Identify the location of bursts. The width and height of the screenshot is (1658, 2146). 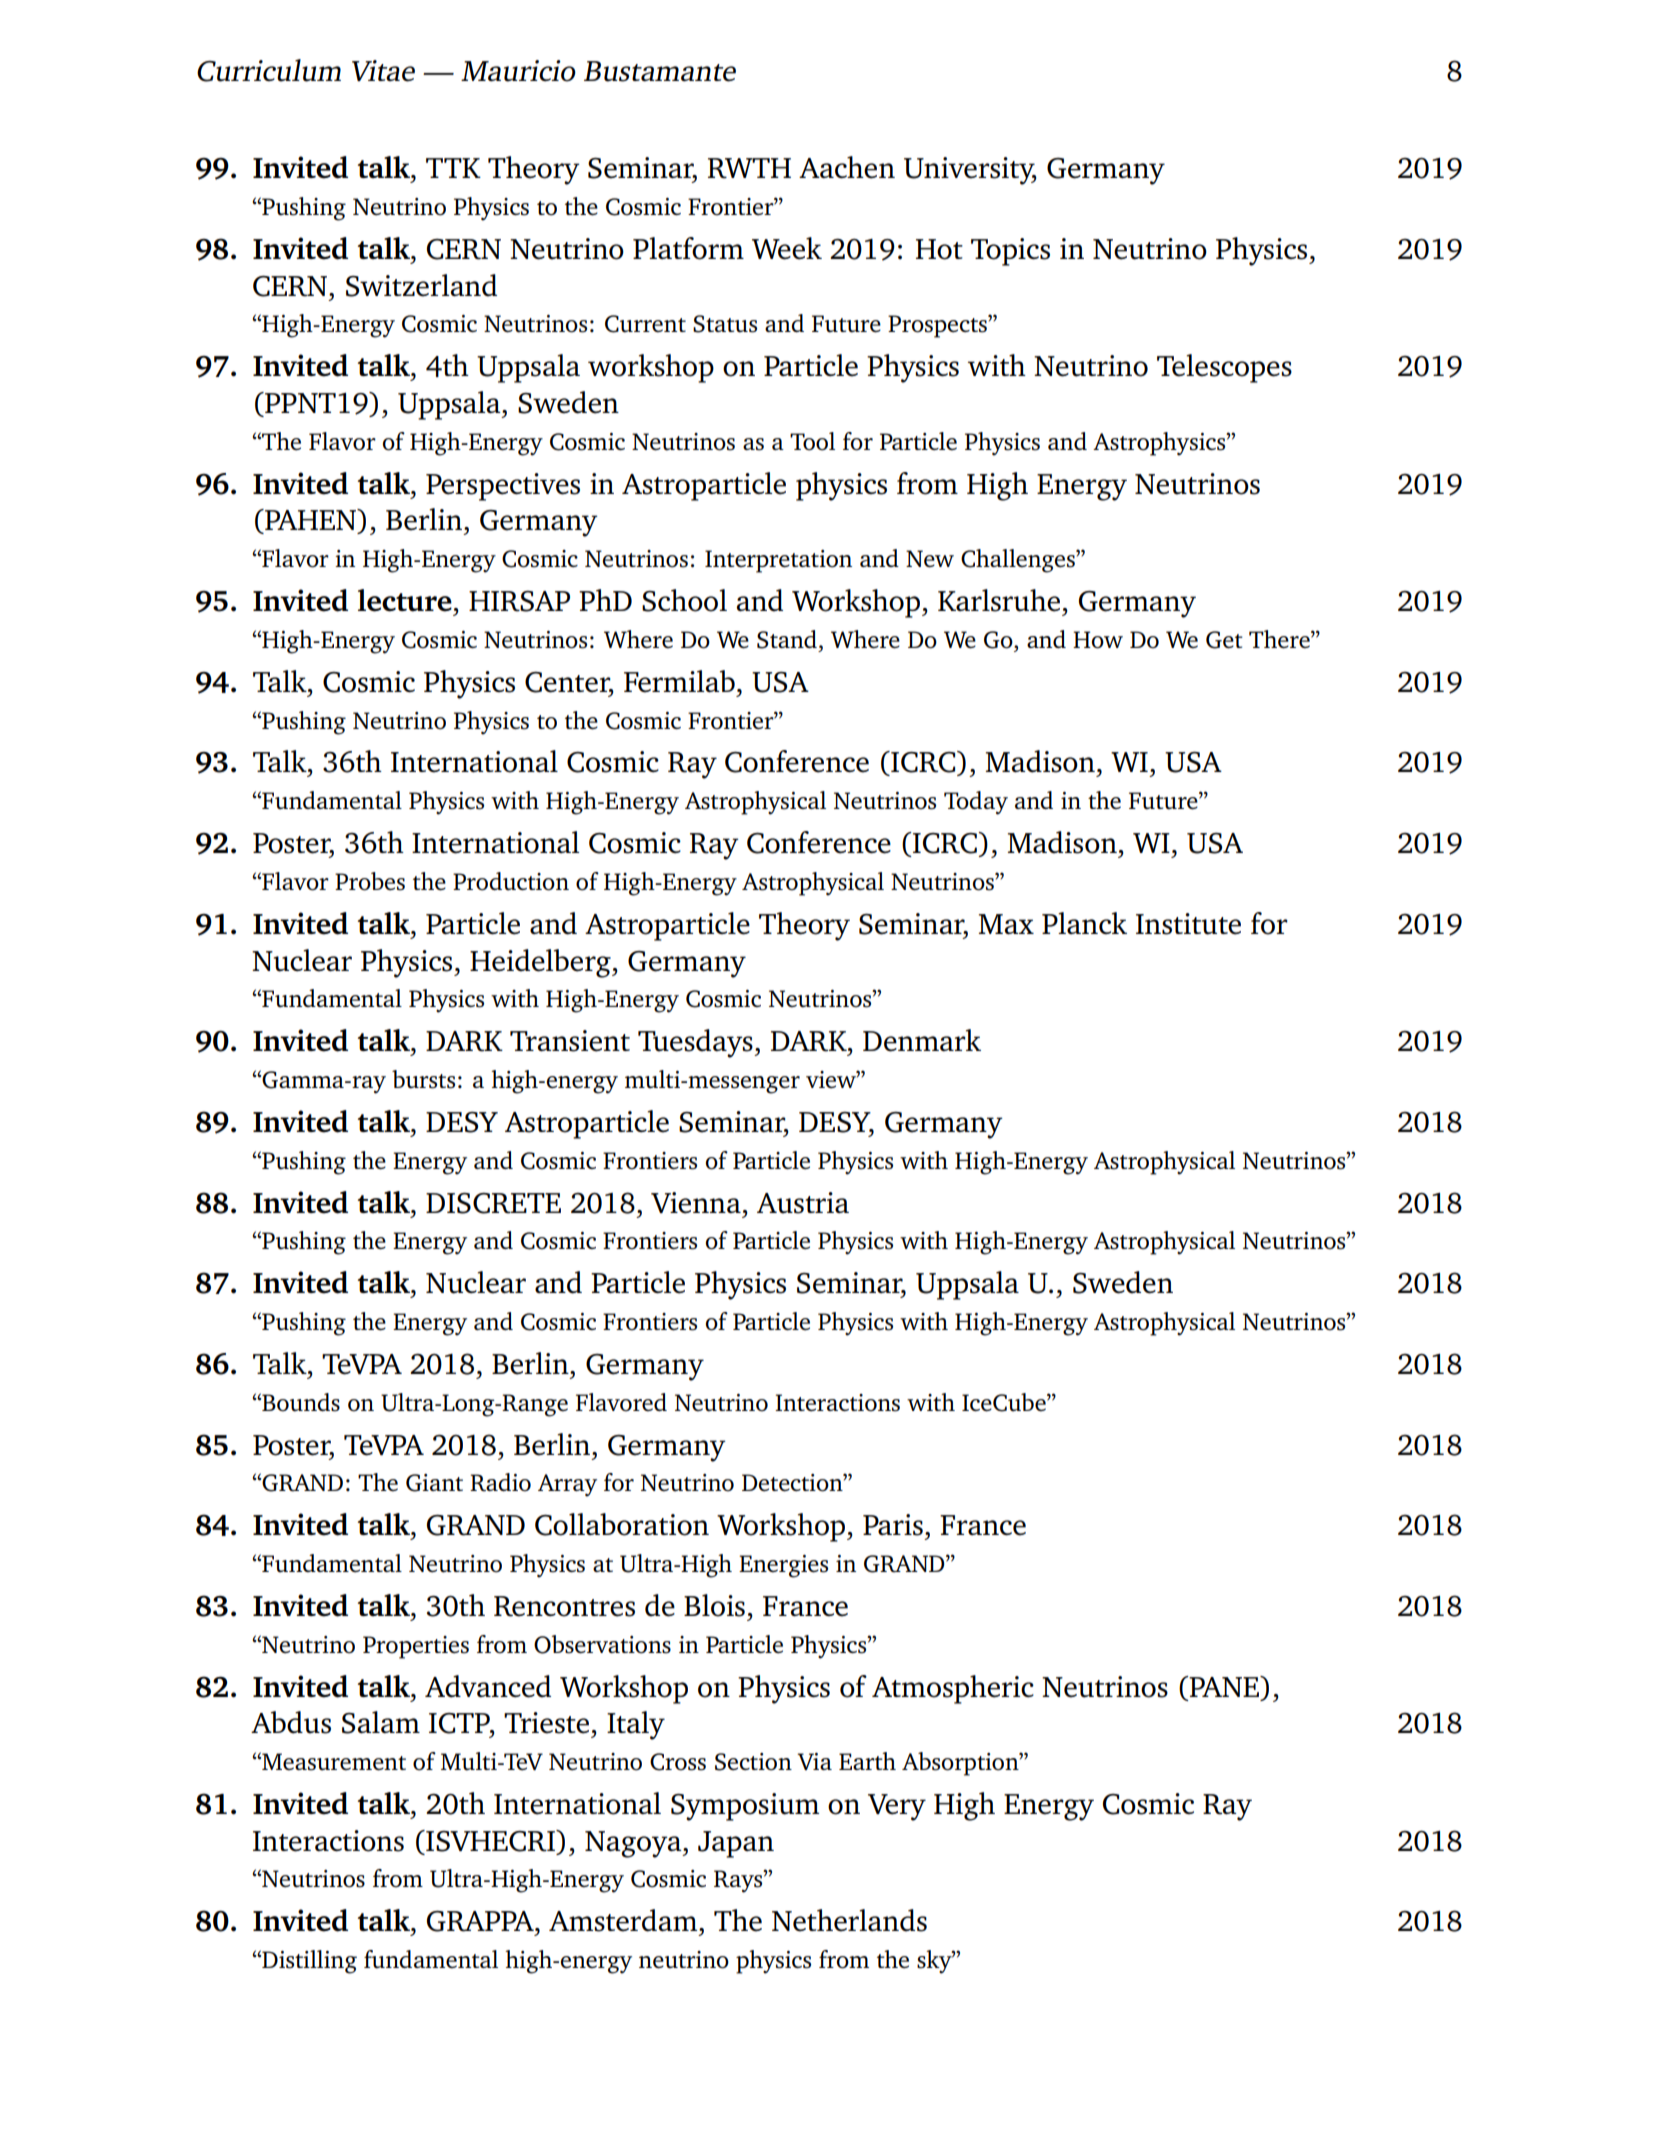
(423, 1079).
